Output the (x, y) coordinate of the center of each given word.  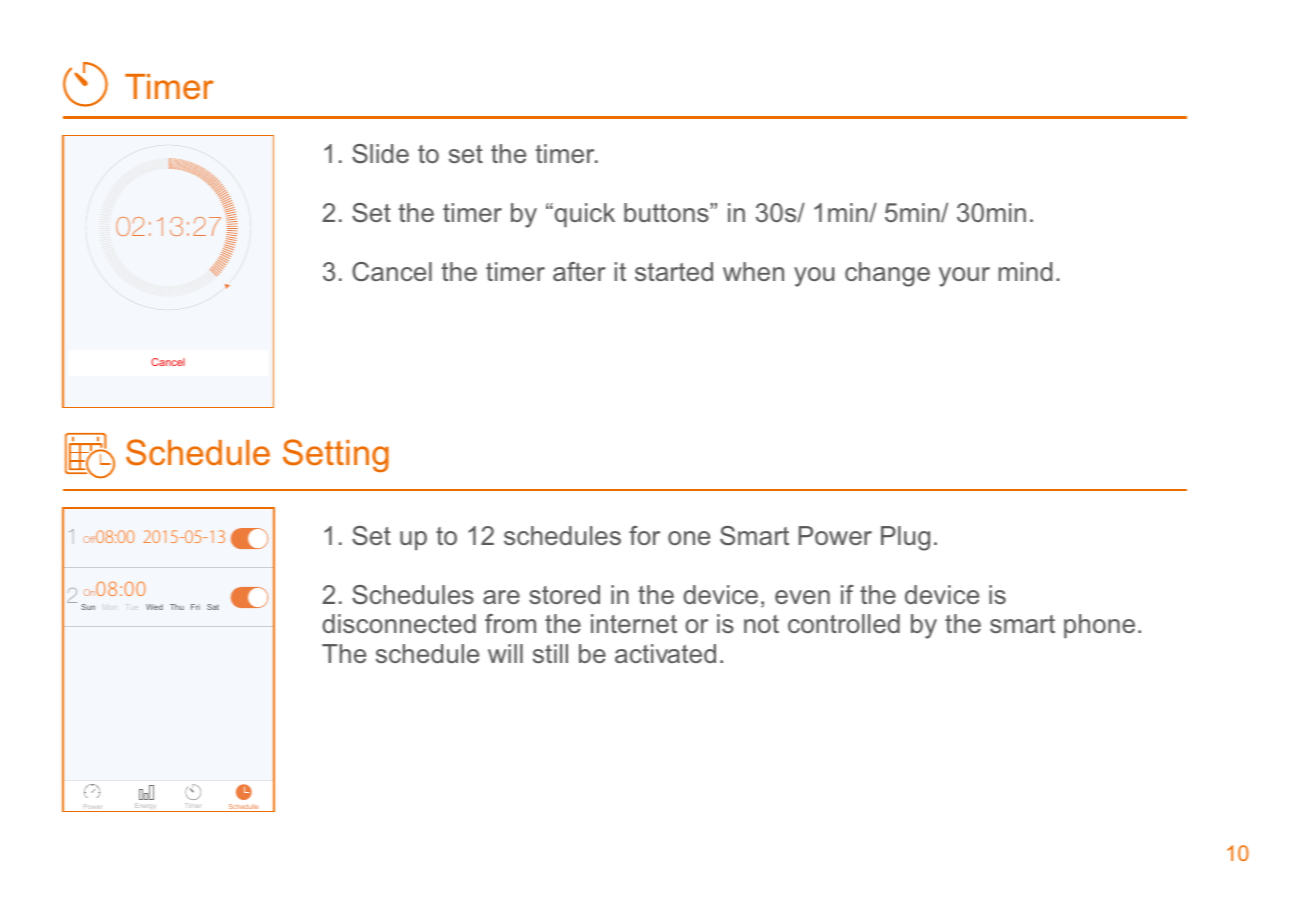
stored (564, 594)
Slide (380, 154)
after (579, 271)
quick (583, 215)
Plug (905, 538)
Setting (336, 456)
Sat (213, 607)
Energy (146, 807)
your (964, 277)
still (550, 653)
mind (1025, 271)
